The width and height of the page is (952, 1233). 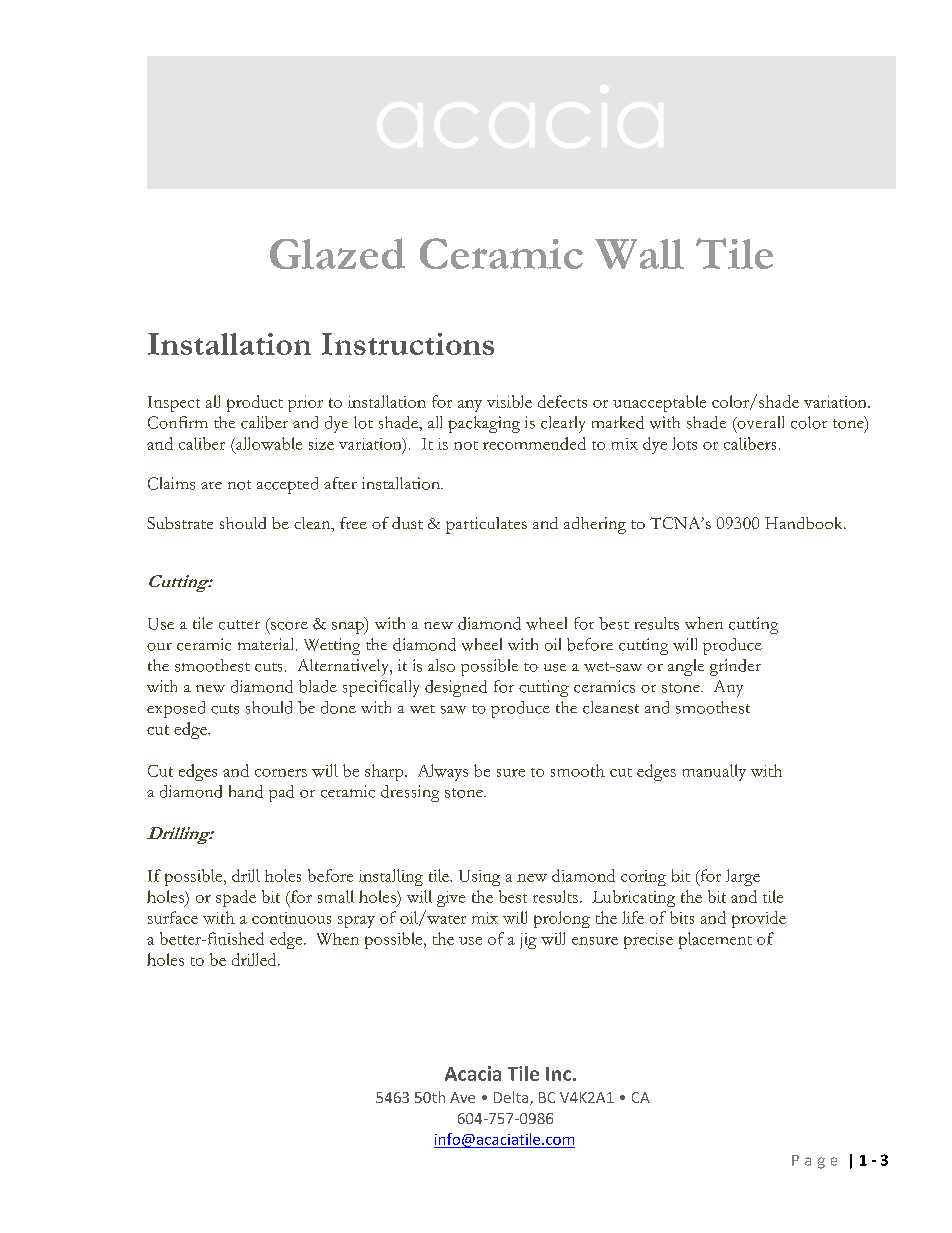 What do you see at coordinates (291, 918) in the page?
I see `continuous` at bounding box center [291, 918].
